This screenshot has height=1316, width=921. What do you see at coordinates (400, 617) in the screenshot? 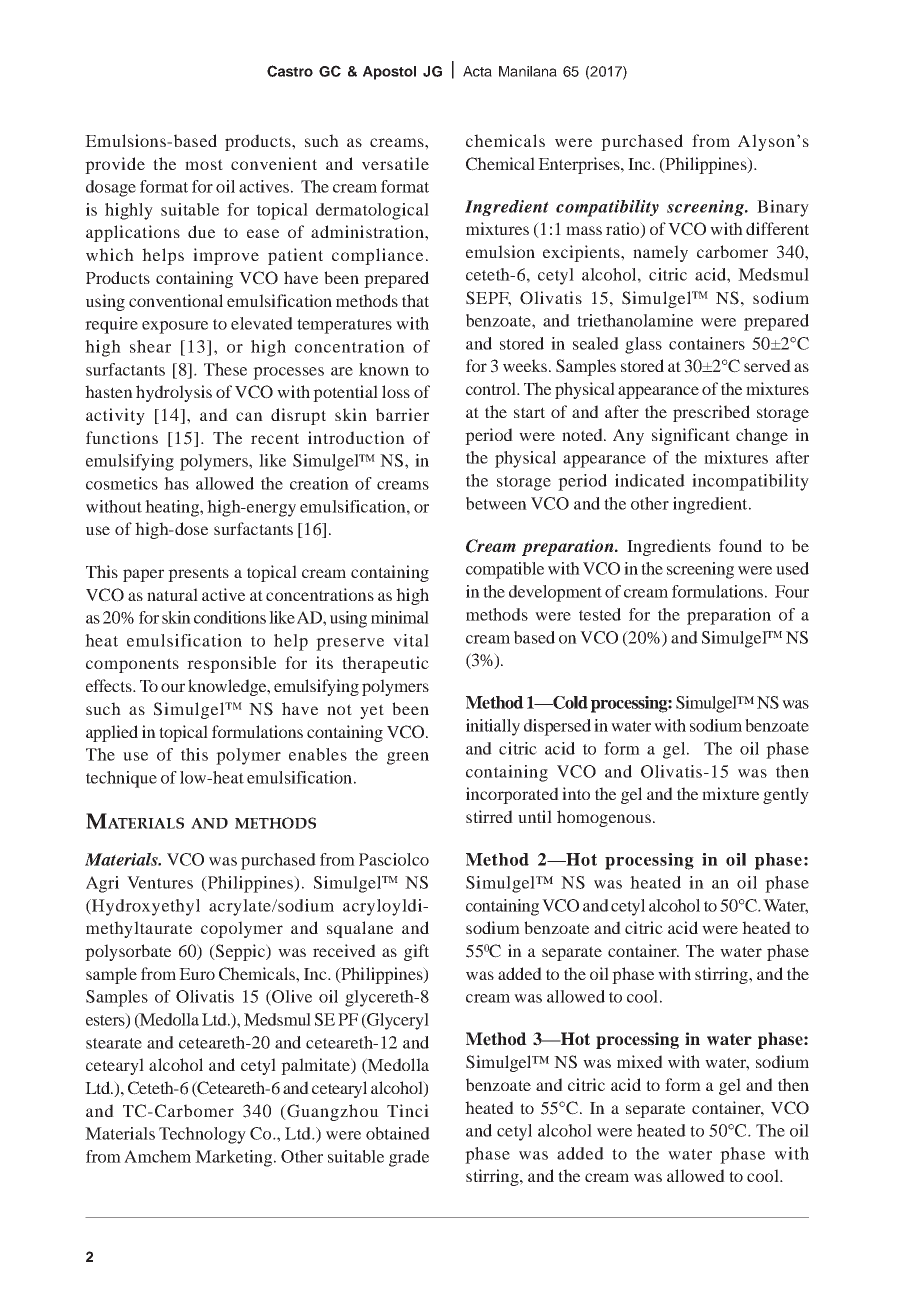
I see `minimal` at bounding box center [400, 617].
